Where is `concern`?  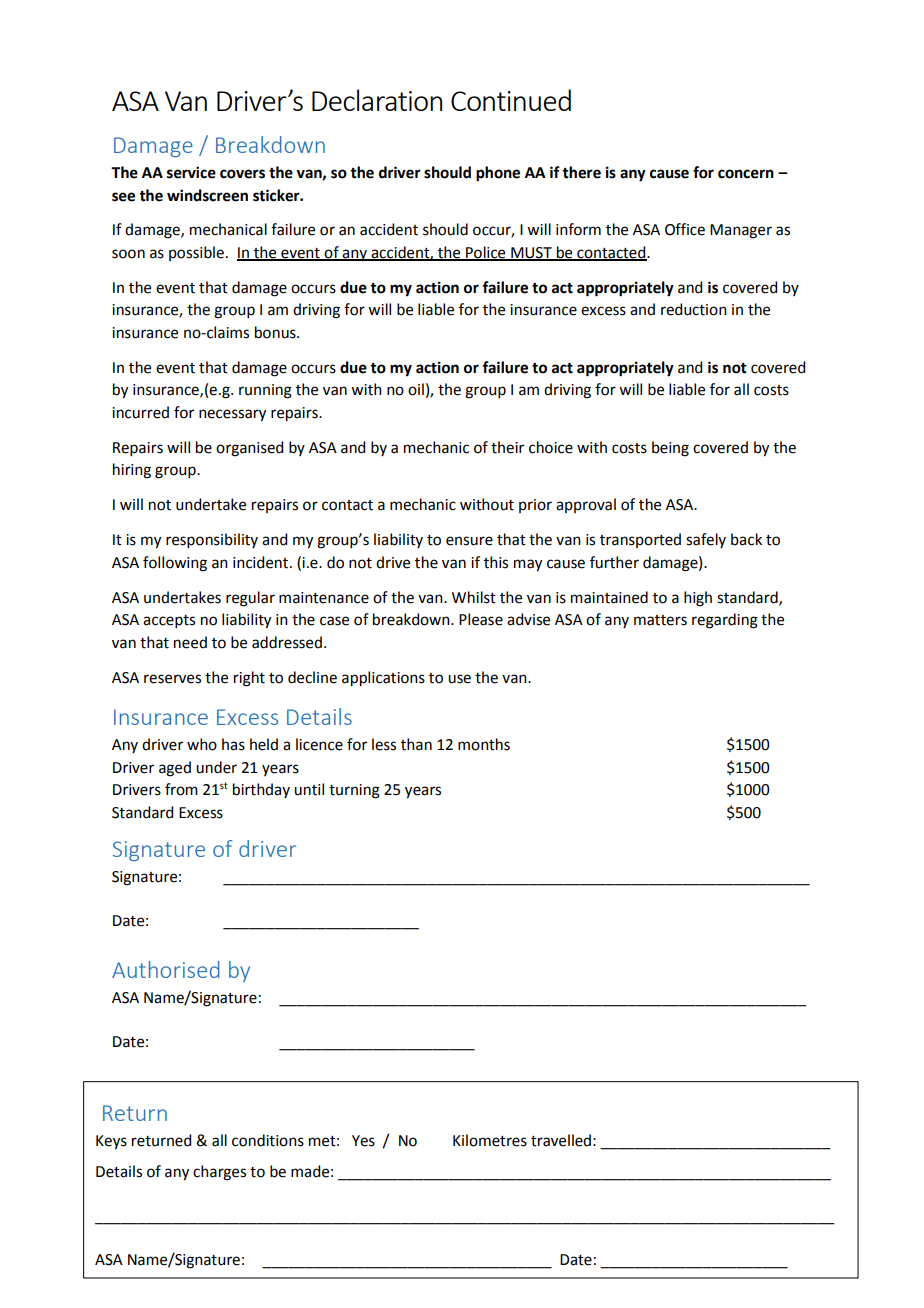 concern is located at coordinates (746, 174).
